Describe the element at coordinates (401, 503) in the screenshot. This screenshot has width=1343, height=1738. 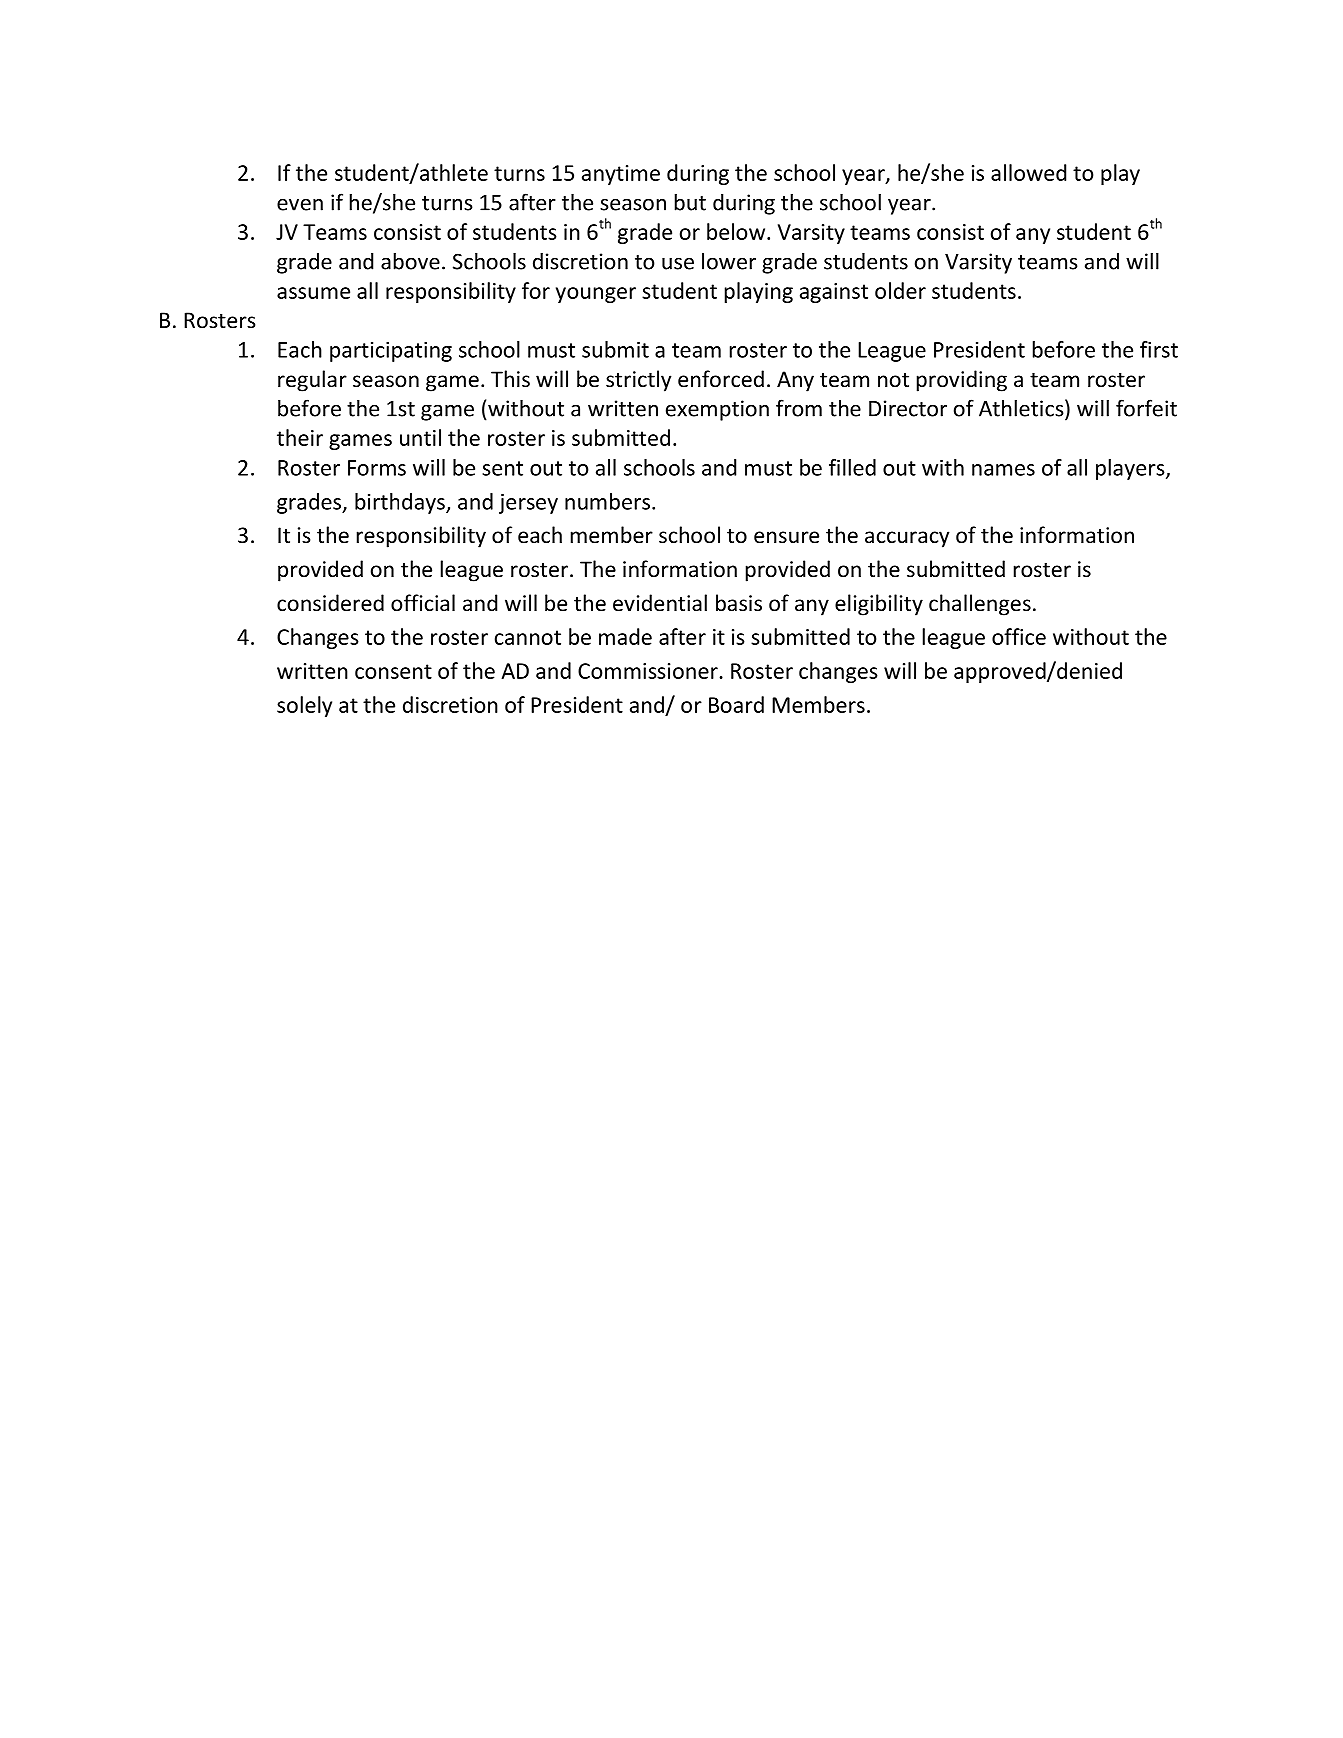
I see `birthdays` at that location.
